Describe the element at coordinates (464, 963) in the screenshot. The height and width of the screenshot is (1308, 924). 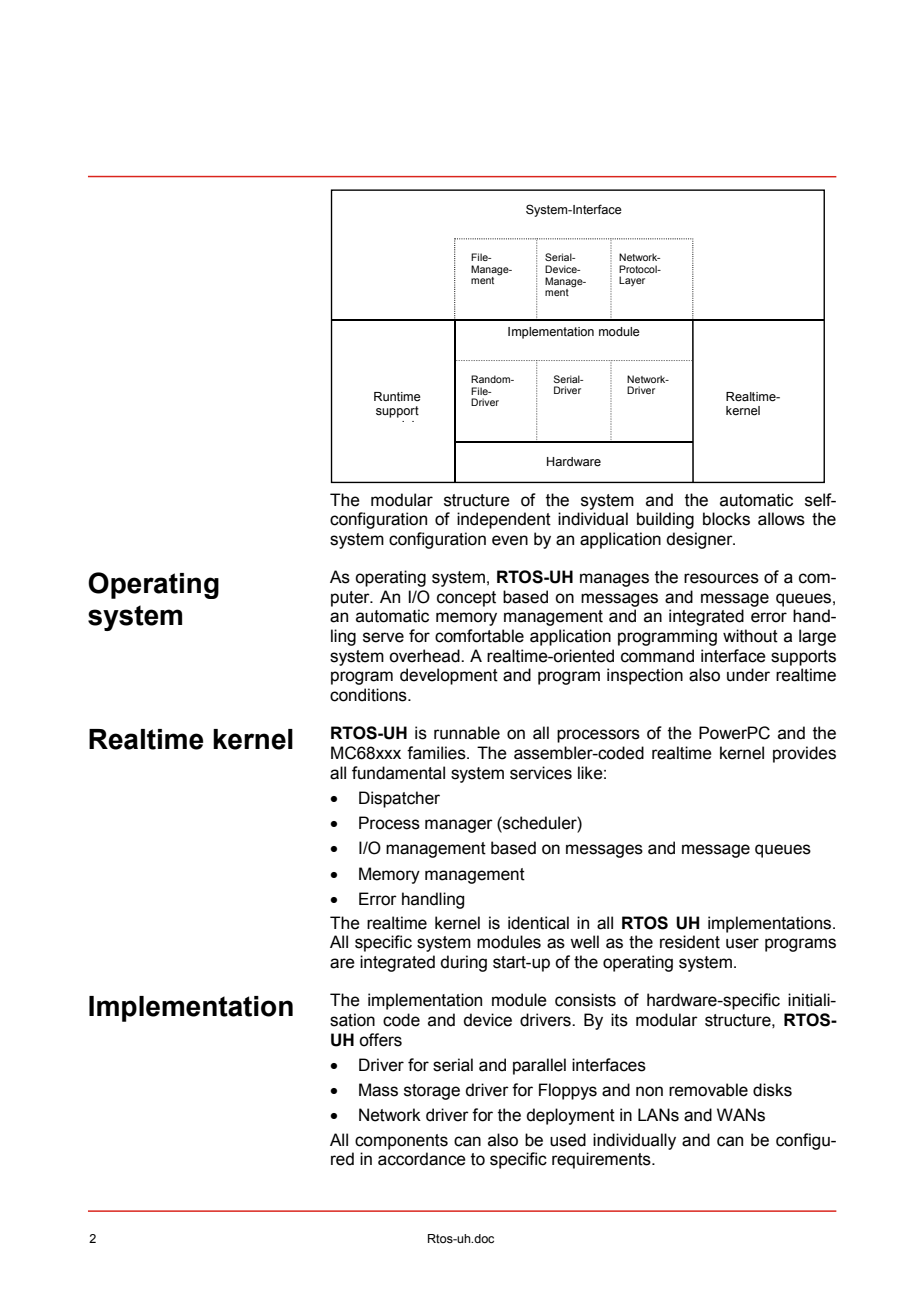
I see `during` at that location.
